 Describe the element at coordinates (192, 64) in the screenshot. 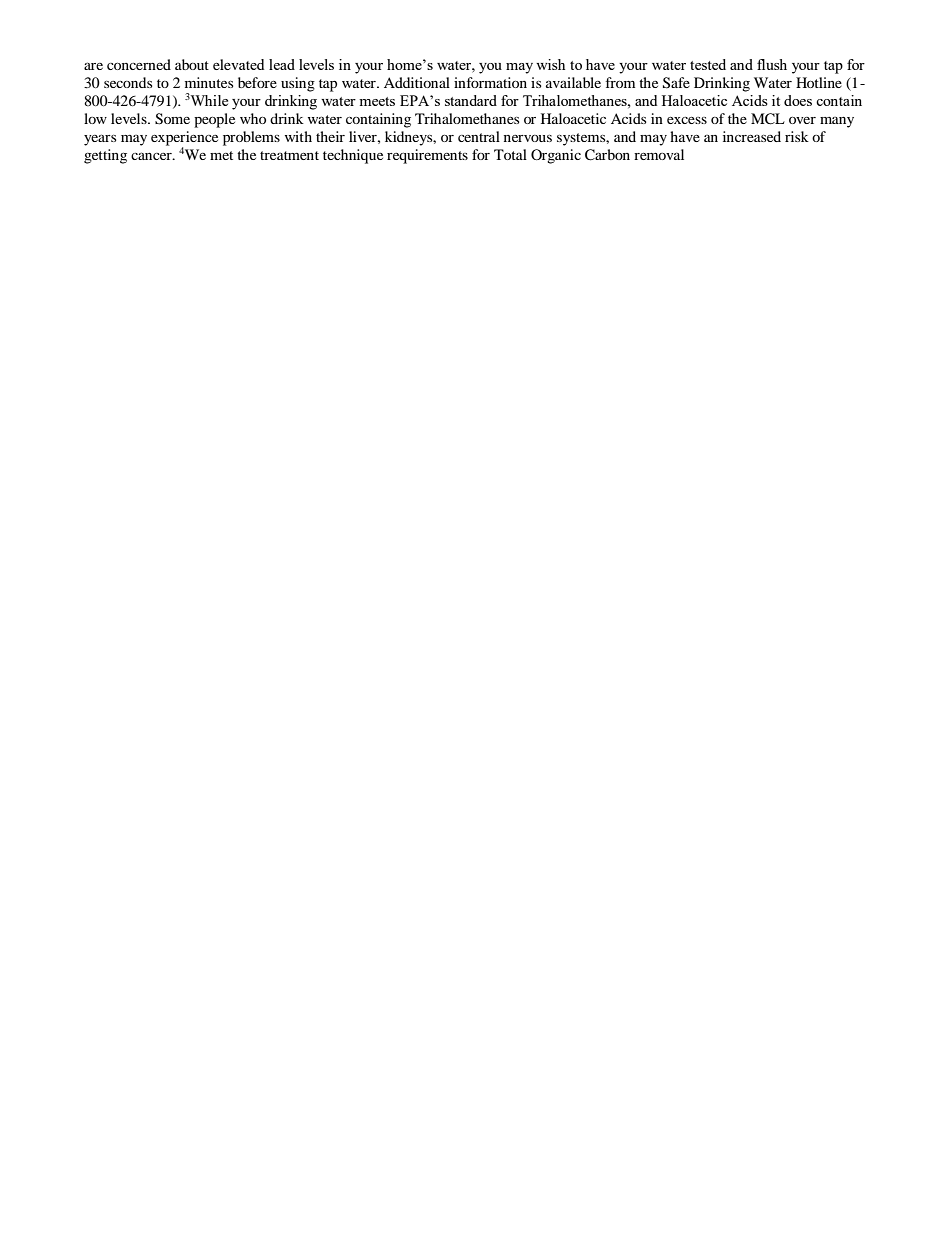

I see `about` at that location.
